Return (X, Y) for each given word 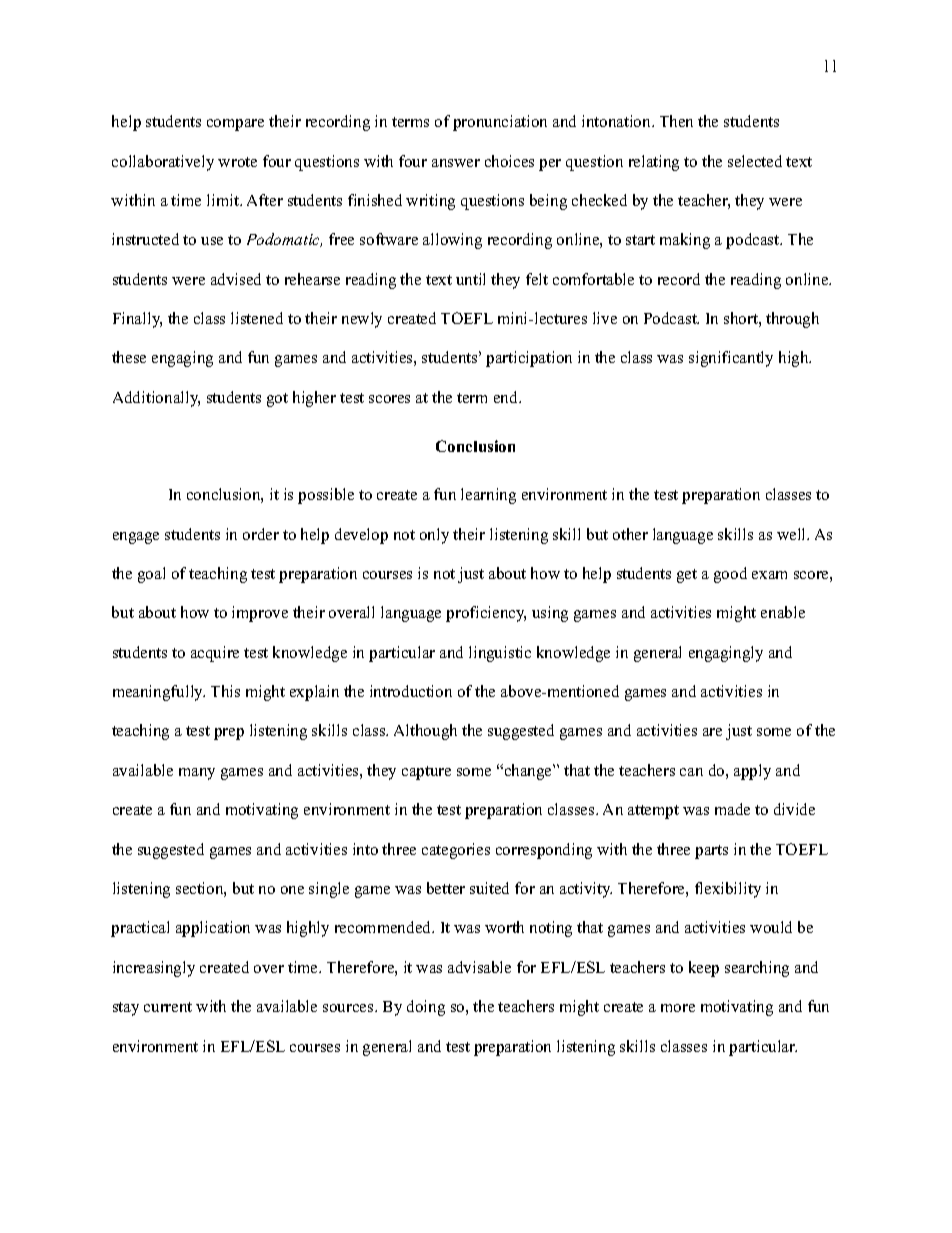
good (730, 575)
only (434, 536)
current (168, 1007)
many (197, 774)
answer (456, 163)
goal (151, 575)
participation (529, 359)
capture (426, 773)
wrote (237, 162)
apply (752, 772)
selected (755, 161)
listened (257, 318)
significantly (731, 359)
